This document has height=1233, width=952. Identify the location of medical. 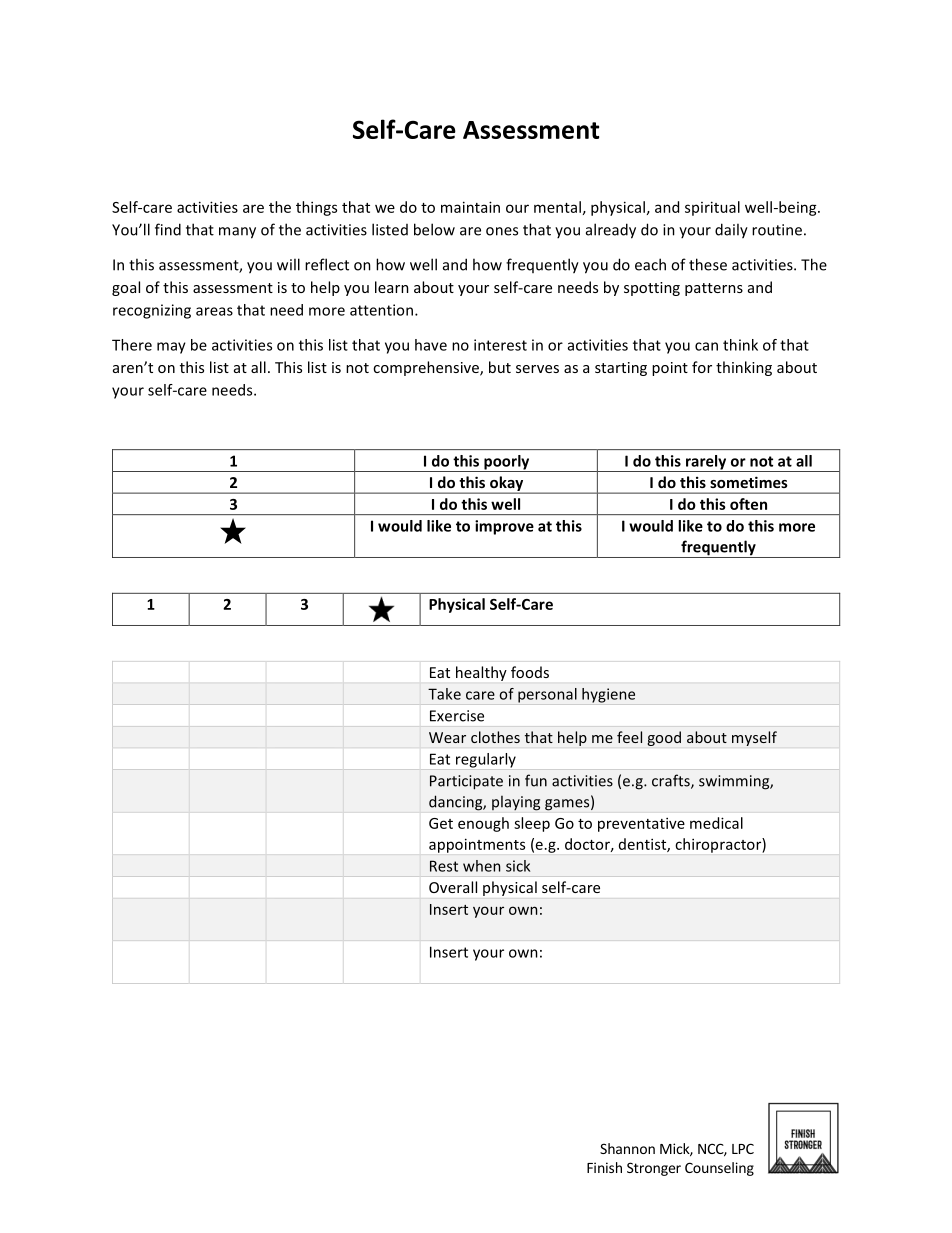
(716, 823).
